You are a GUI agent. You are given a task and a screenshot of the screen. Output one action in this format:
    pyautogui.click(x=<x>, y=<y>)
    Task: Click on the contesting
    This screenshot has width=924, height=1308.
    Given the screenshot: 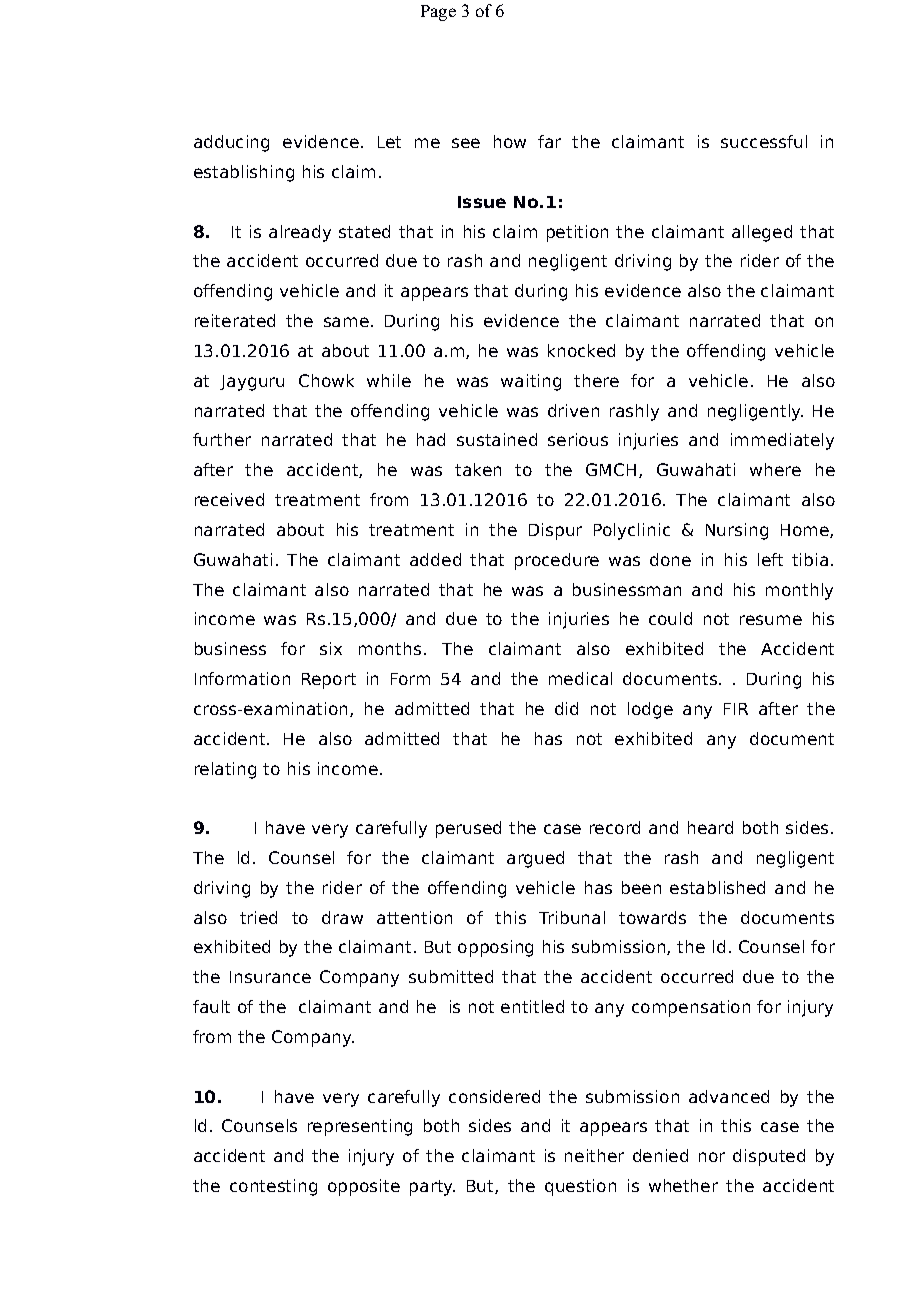 What is the action you would take?
    pyautogui.click(x=273, y=1187)
